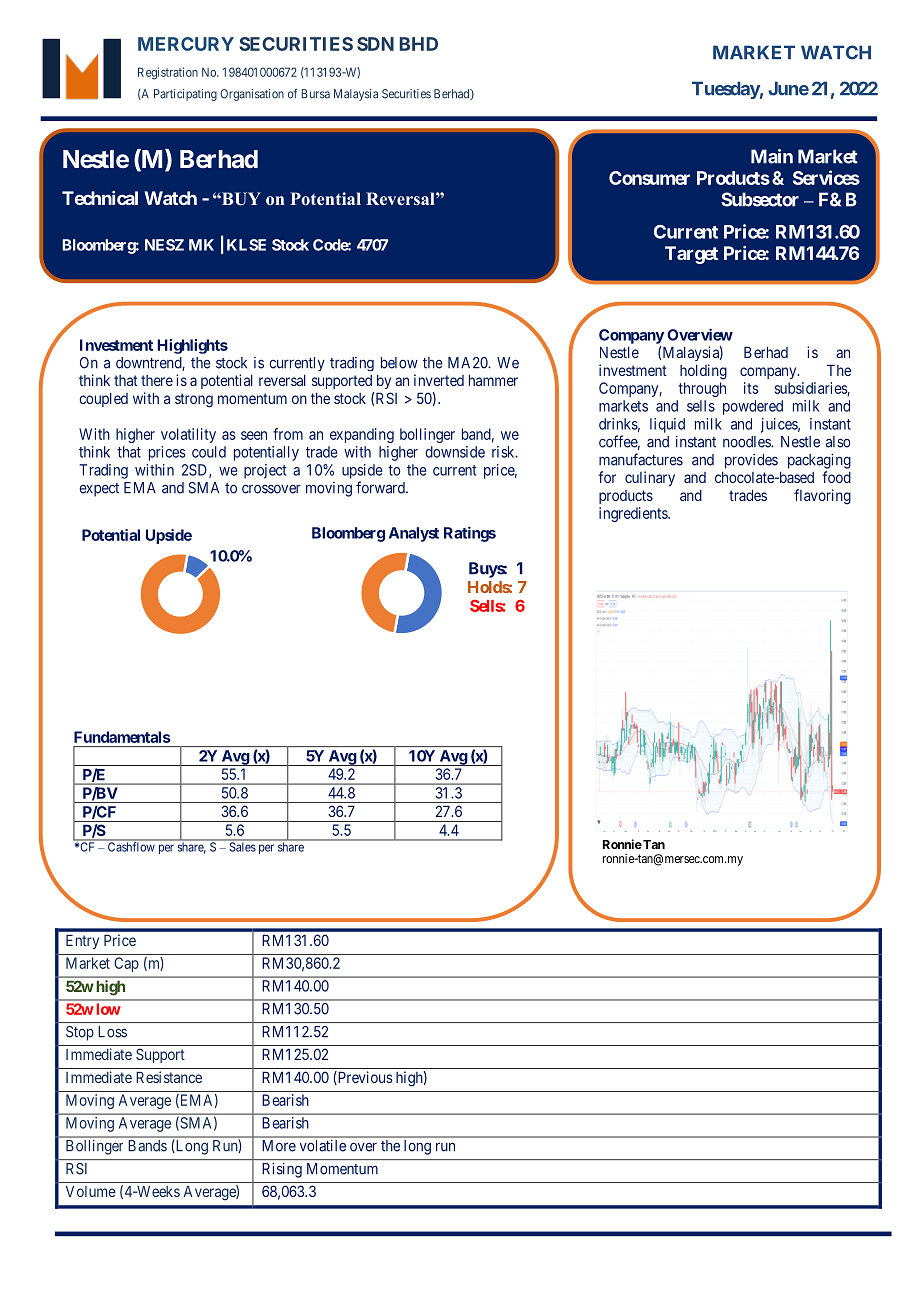 The image size is (924, 1308). I want to click on Volume, so click(91, 1191).
